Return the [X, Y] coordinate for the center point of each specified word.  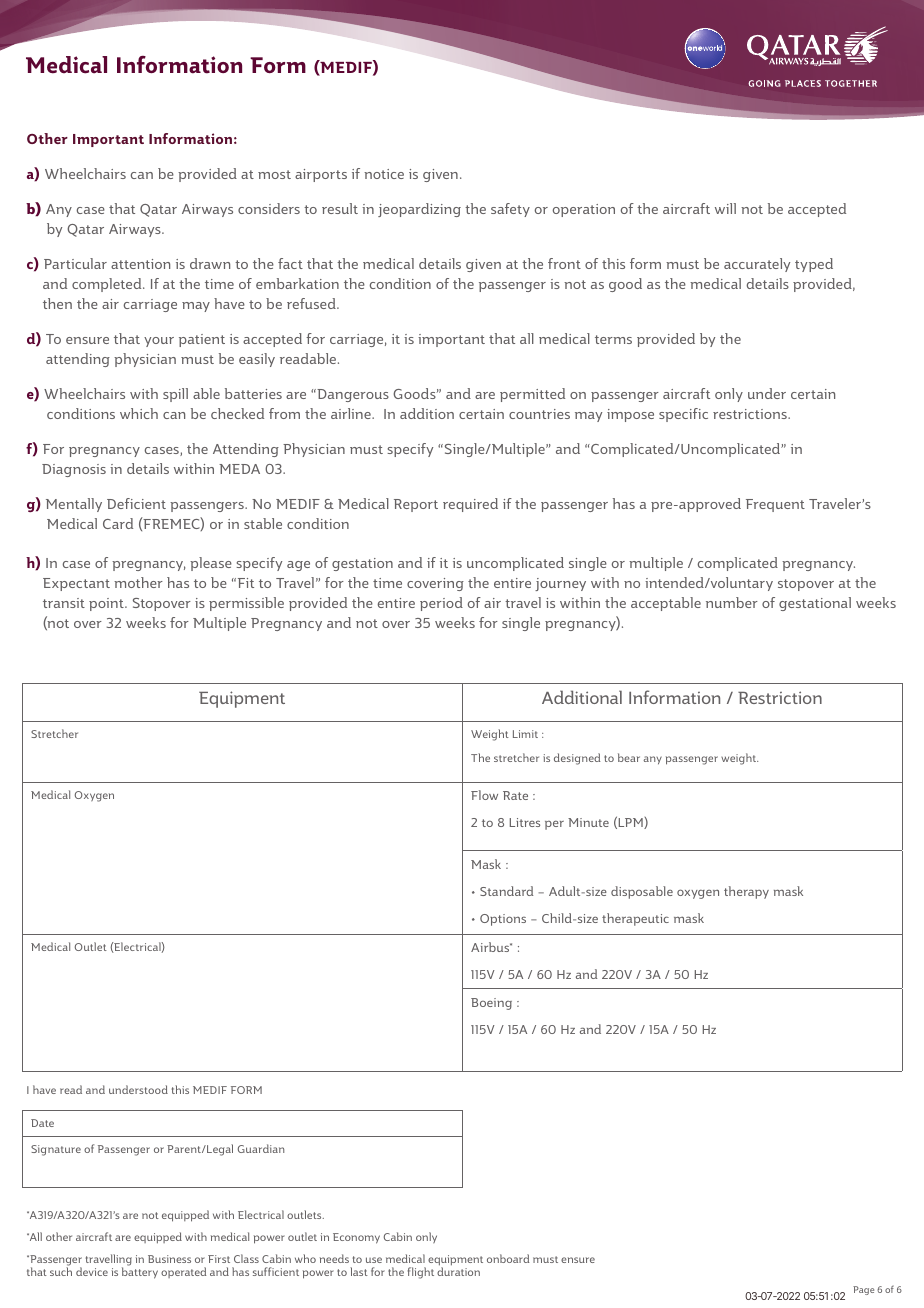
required [470, 505]
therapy [746, 892]
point [107, 604]
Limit [525, 734]
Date [42, 1123]
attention [140, 264]
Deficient [136, 503]
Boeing [491, 1004]
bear [629, 757]
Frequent [775, 505]
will [725, 208]
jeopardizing [419, 210]
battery [140, 1272]
